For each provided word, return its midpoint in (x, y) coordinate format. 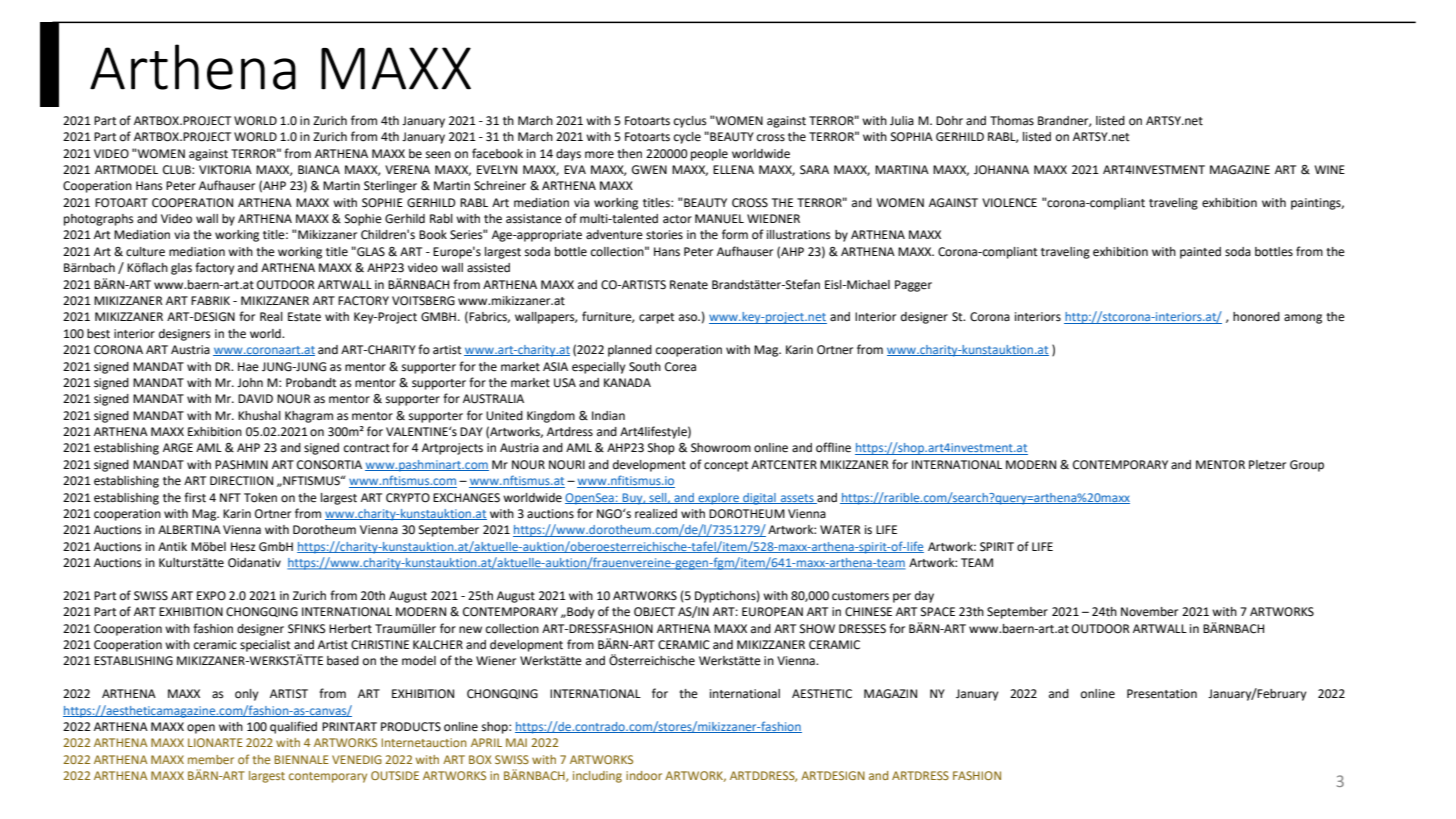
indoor (644, 775)
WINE (1330, 169)
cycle (687, 138)
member (211, 759)
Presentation (1162, 694)
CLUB (178, 170)
